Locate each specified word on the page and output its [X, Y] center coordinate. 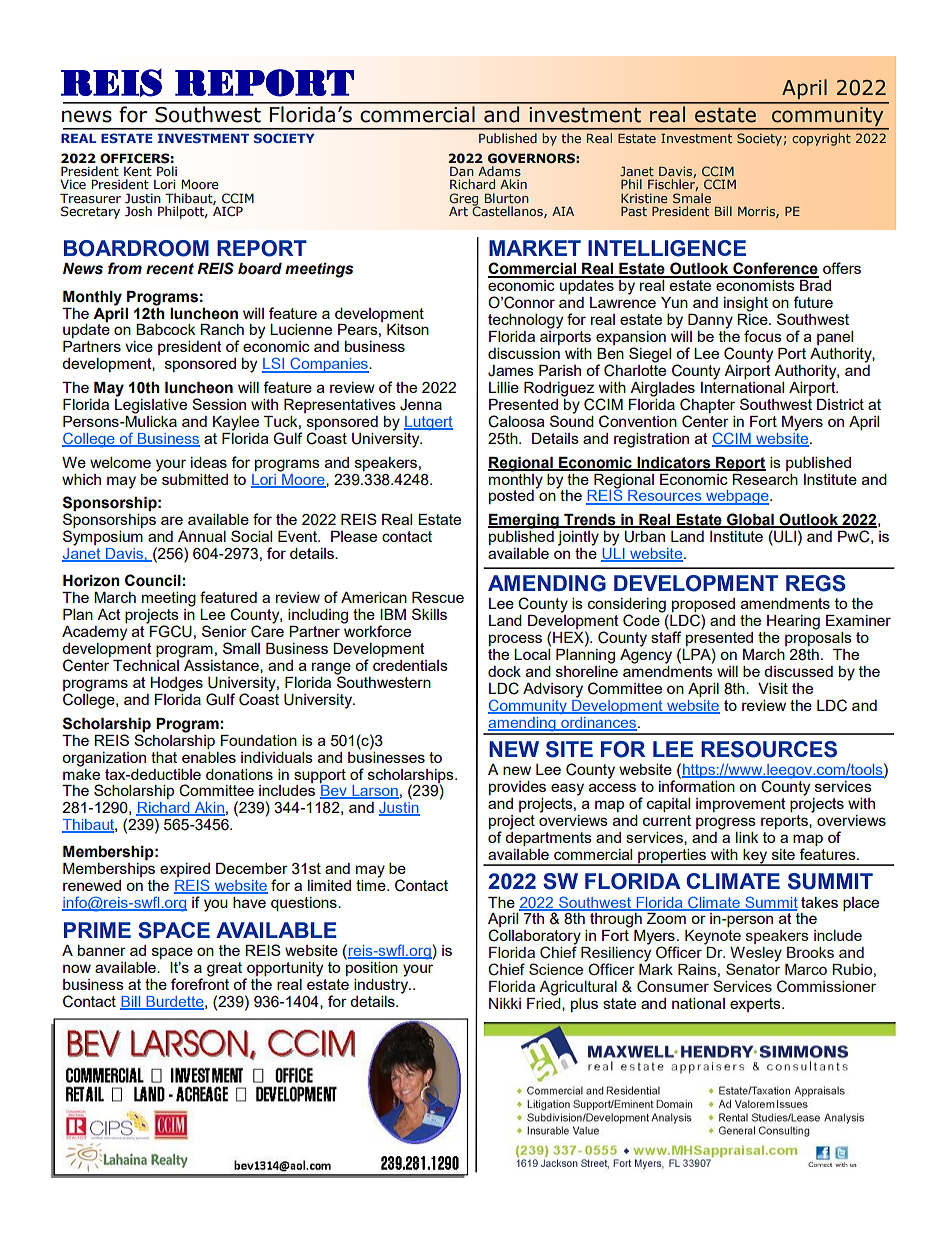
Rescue [438, 597]
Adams [499, 171]
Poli [167, 171]
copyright [821, 139]
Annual [202, 536]
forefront [200, 983]
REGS [816, 583]
